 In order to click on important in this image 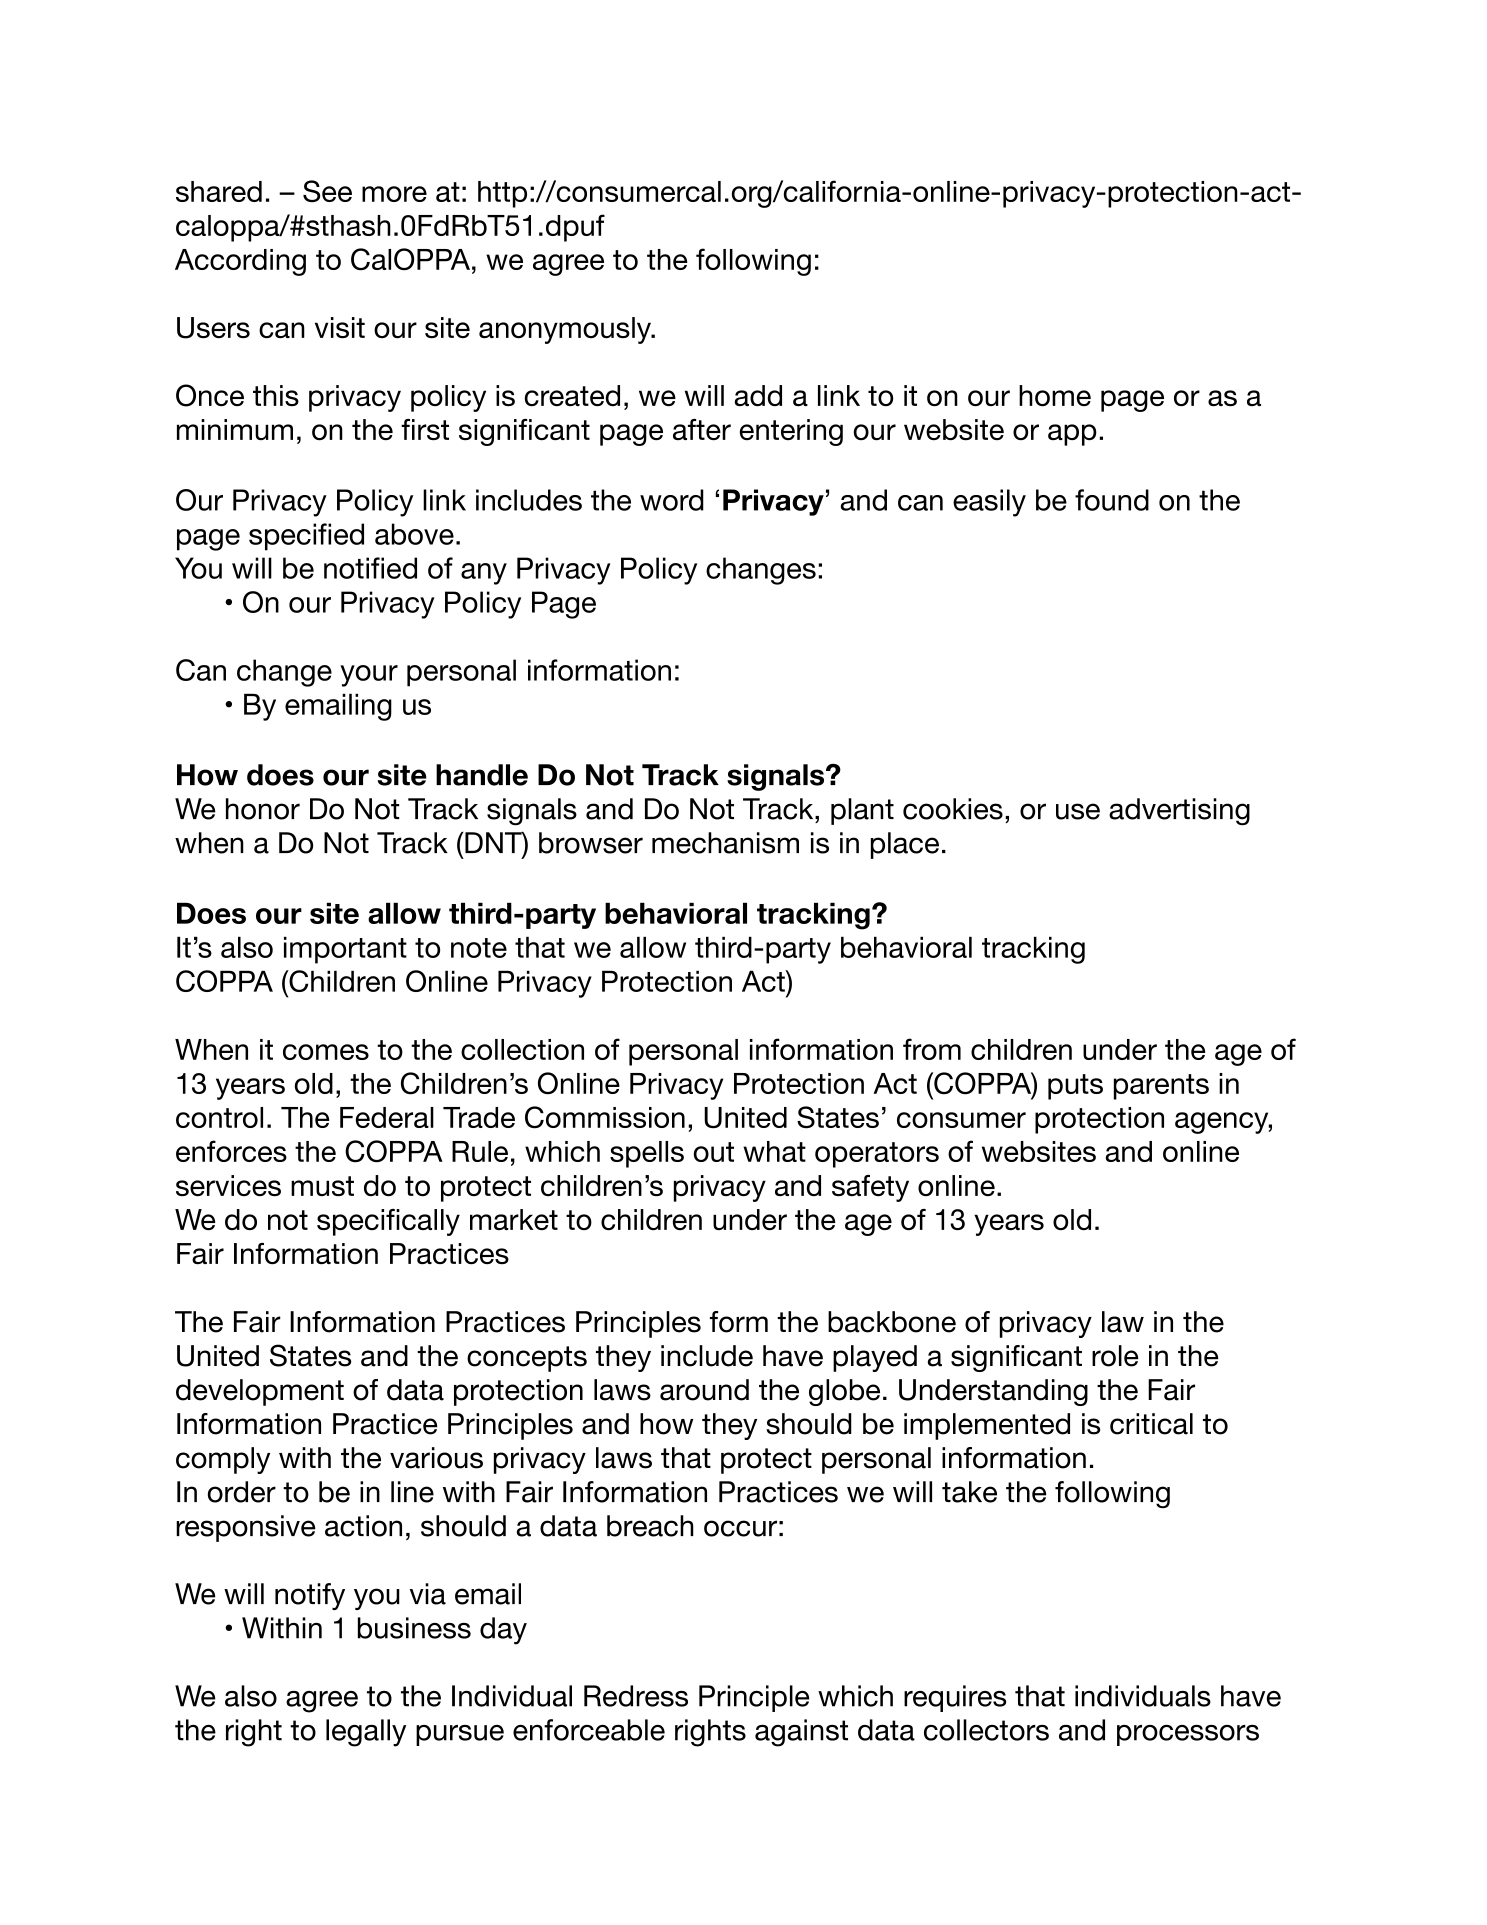, I will do `click(345, 950)`.
